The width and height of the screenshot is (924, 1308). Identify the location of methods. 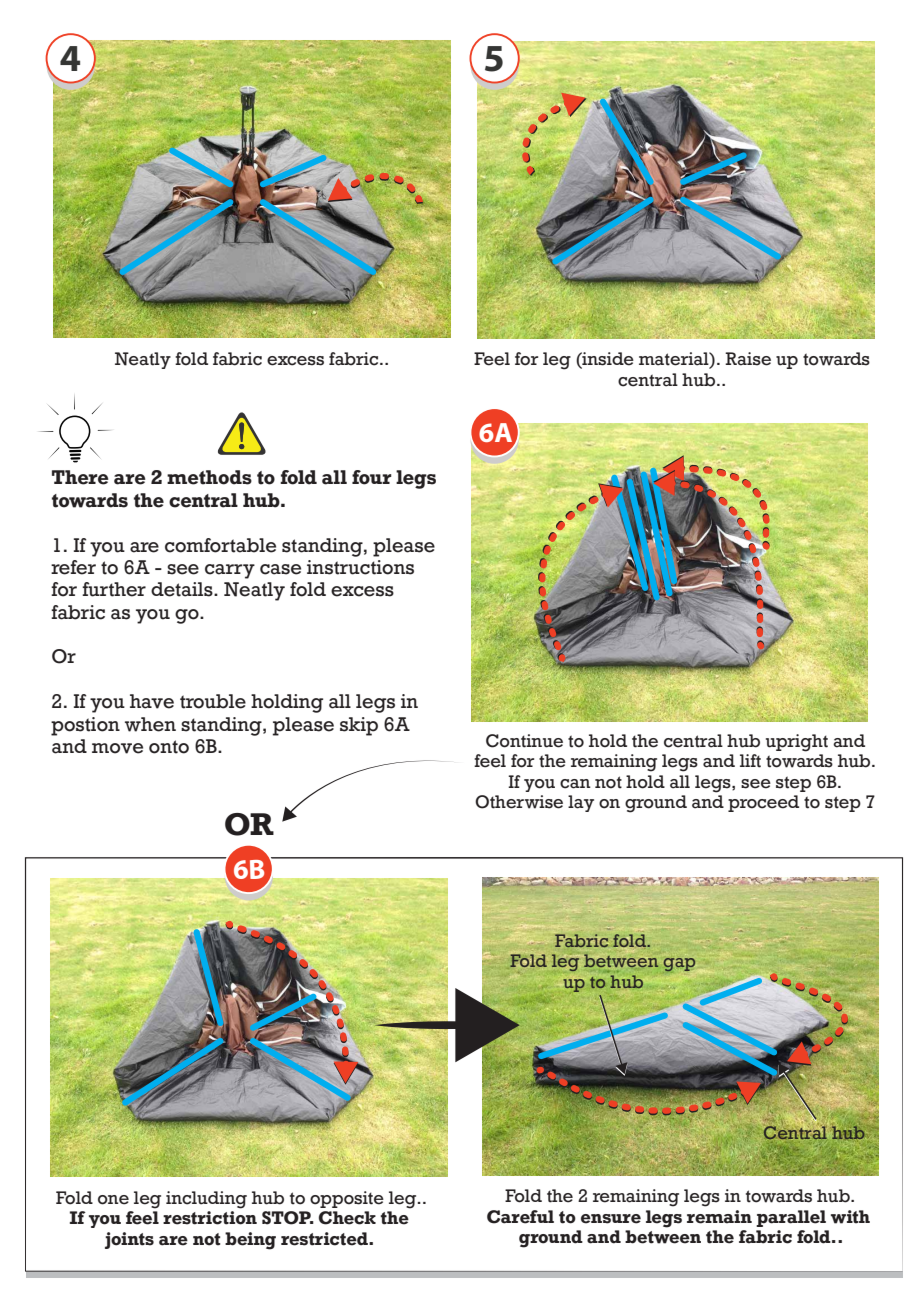
(209, 477).
